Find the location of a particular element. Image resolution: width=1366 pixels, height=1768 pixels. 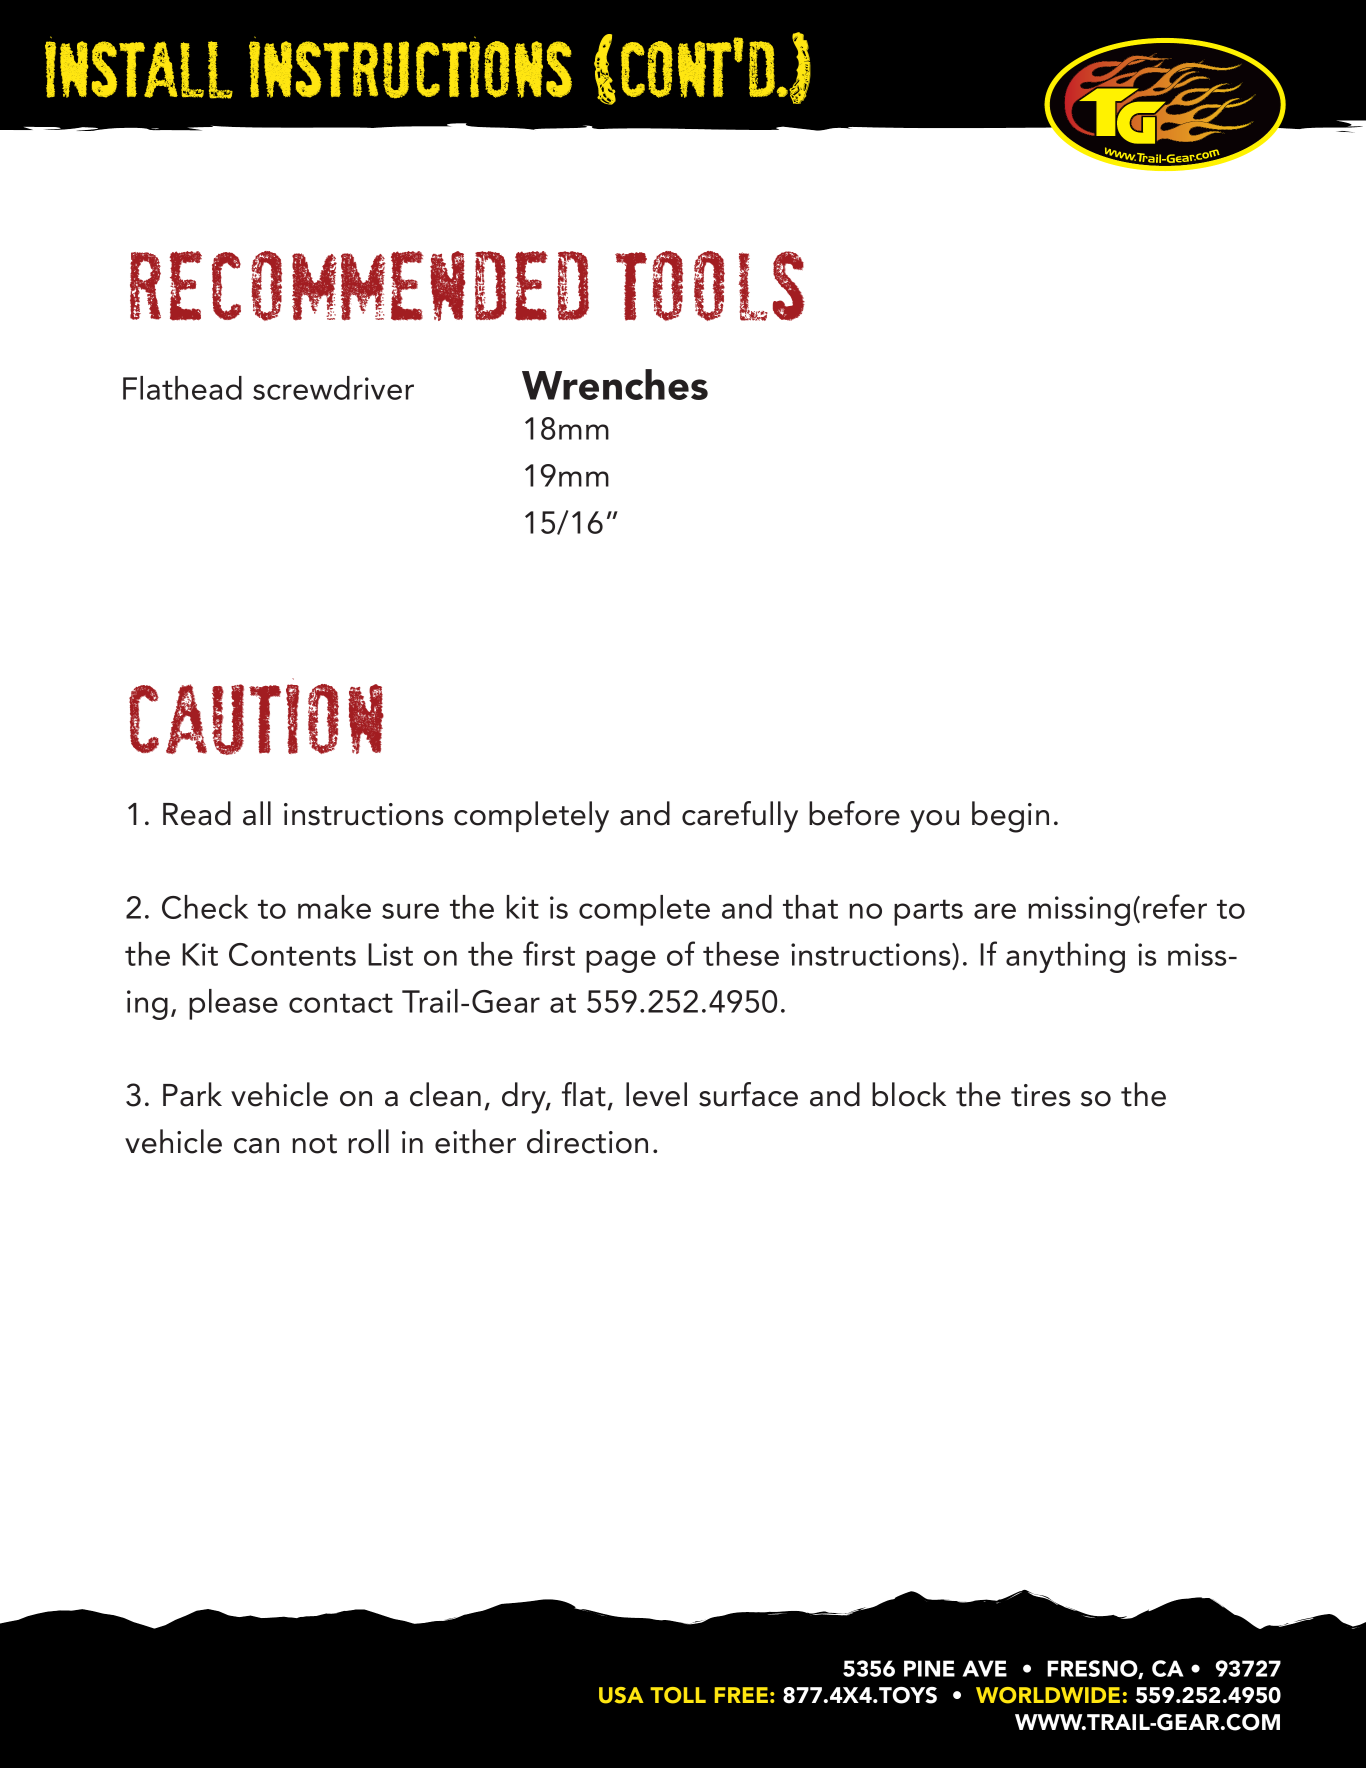

not is located at coordinates (314, 1144).
